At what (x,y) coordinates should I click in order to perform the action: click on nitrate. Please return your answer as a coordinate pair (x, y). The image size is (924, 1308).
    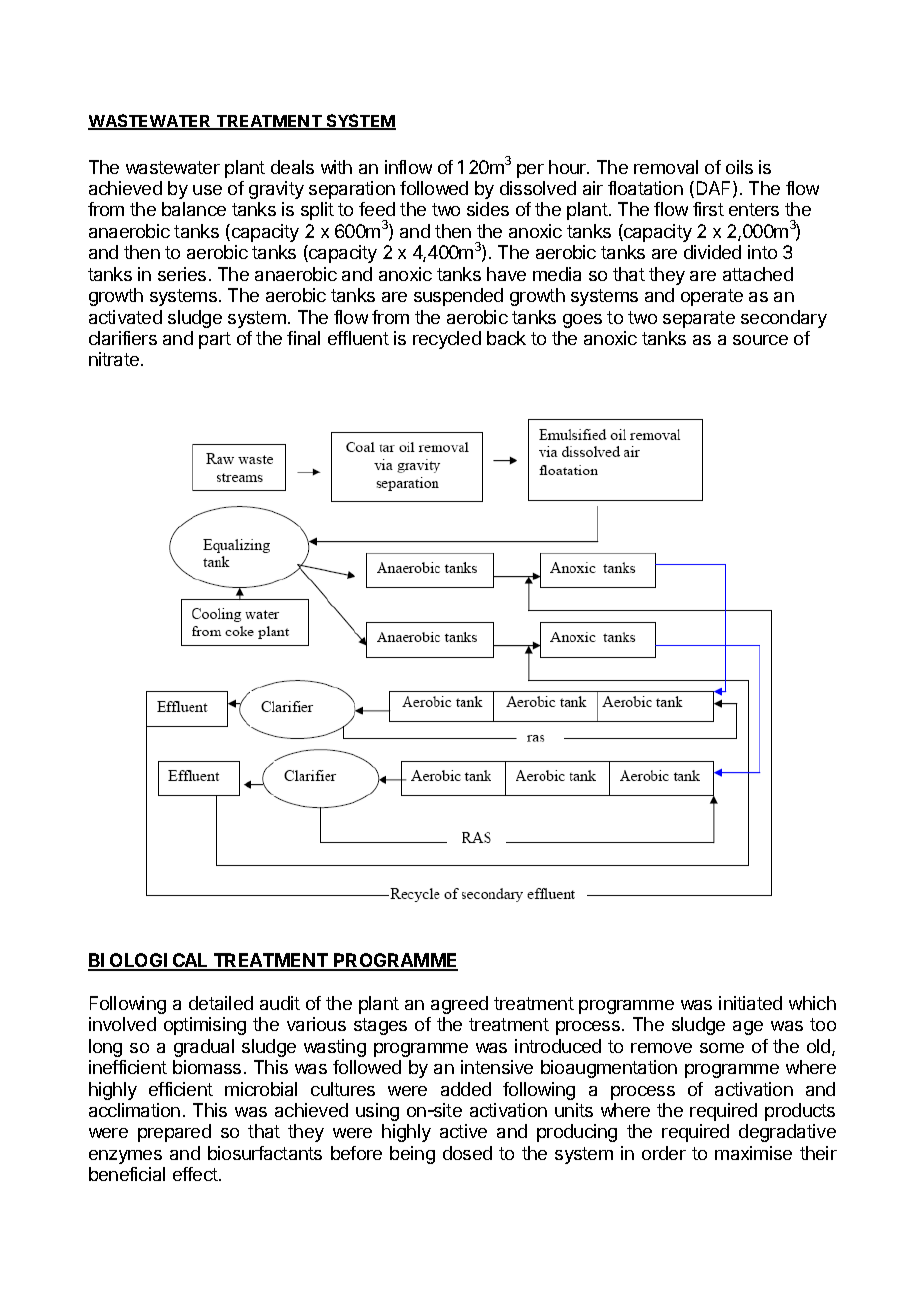
    Looking at the image, I should click on (115, 359).
